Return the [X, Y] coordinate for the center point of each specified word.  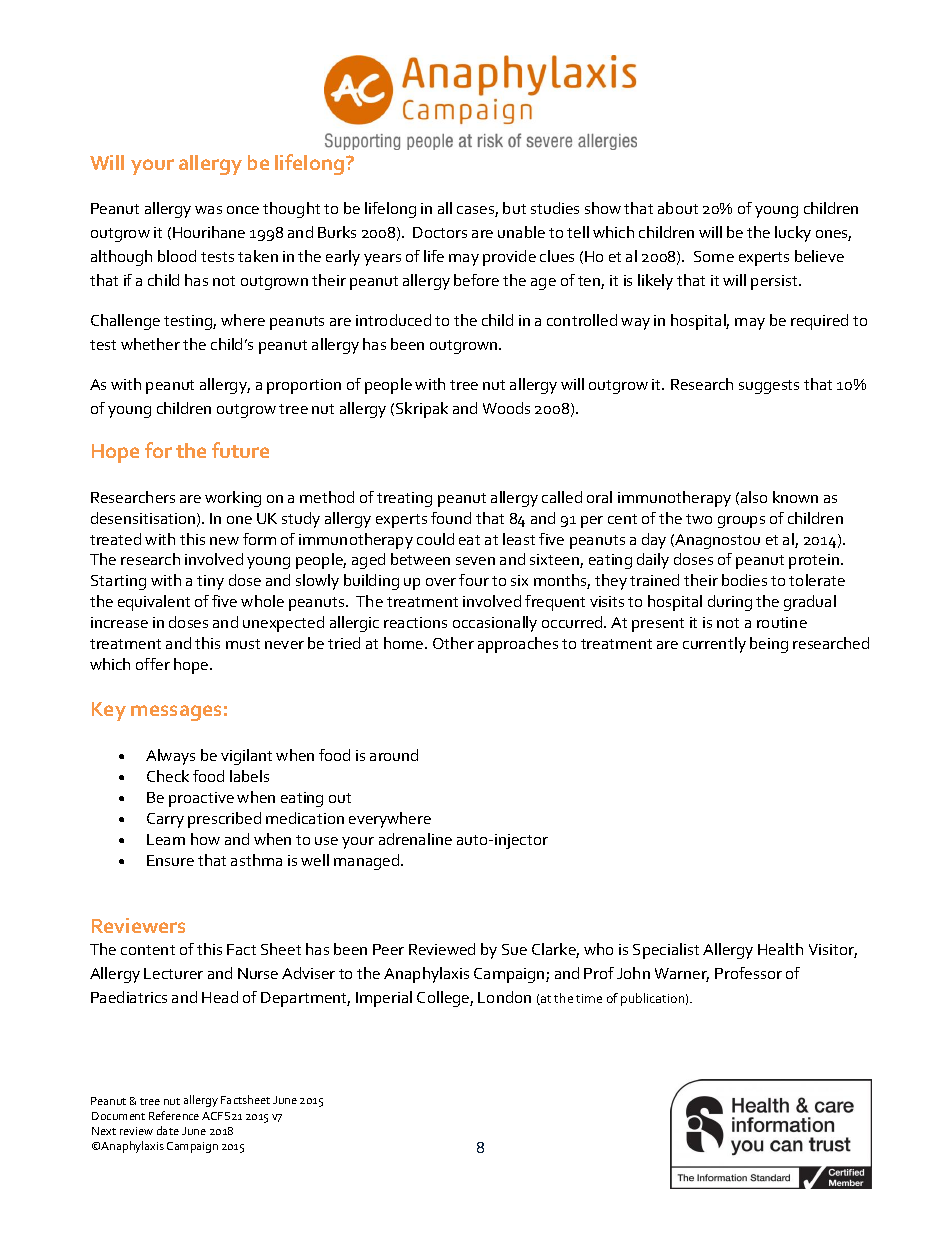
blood [177, 256]
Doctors [440, 232]
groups [741, 522]
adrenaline [415, 839]
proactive [201, 799]
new [224, 541]
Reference [174, 1115]
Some [714, 256]
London [504, 997]
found [451, 518]
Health [780, 949]
